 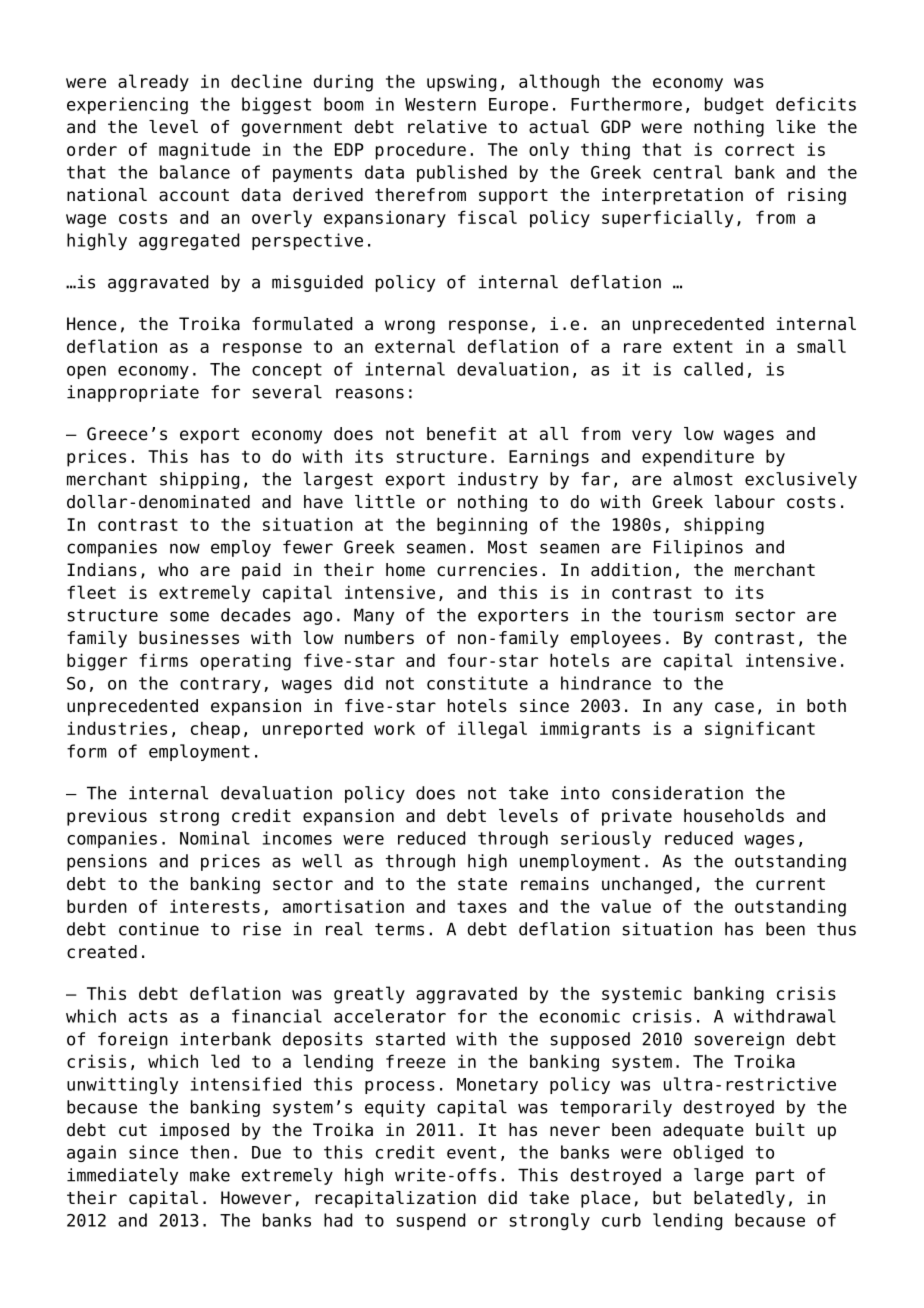 I want to click on relative, so click(x=447, y=127).
